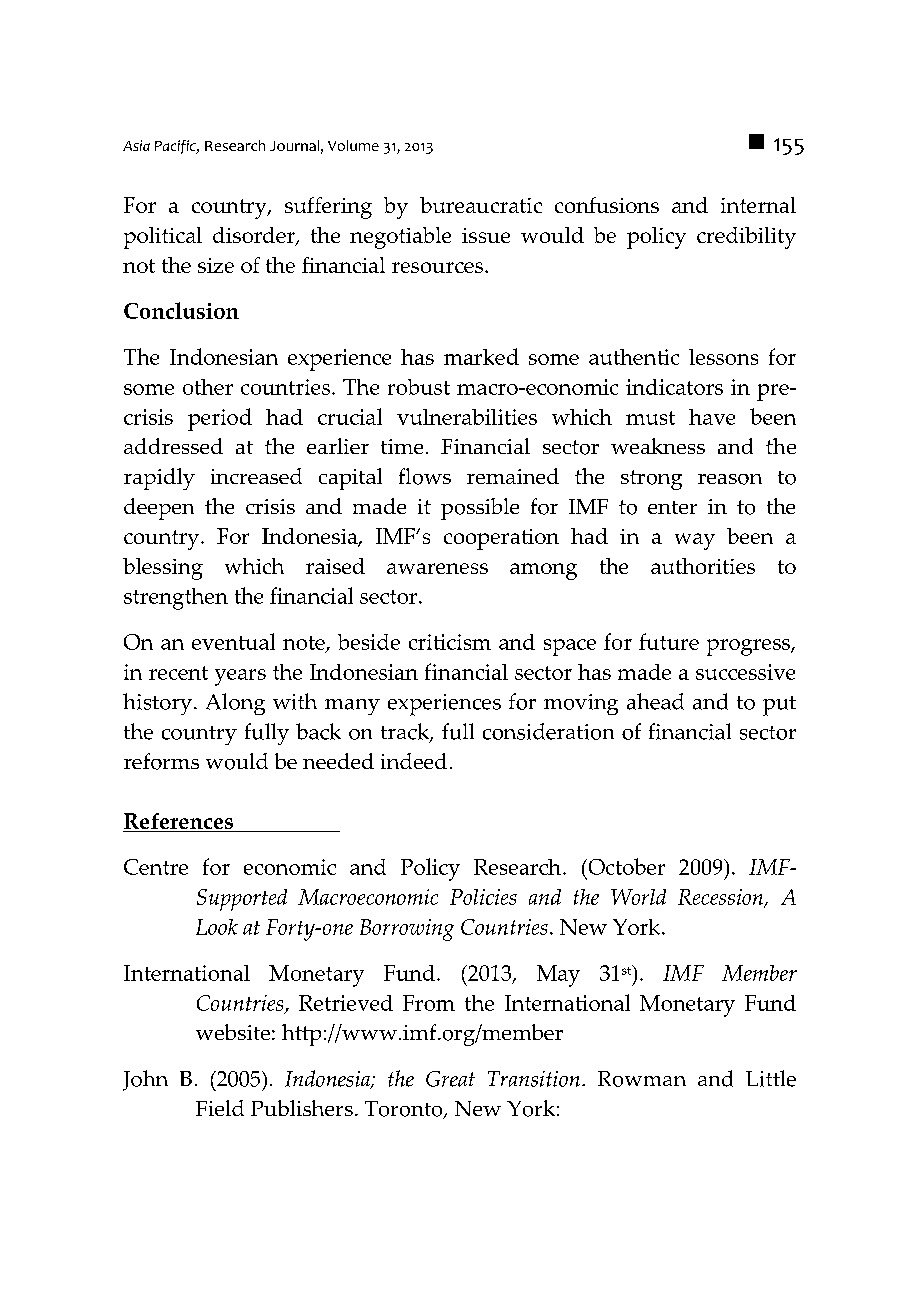  I want to click on way, so click(695, 541).
